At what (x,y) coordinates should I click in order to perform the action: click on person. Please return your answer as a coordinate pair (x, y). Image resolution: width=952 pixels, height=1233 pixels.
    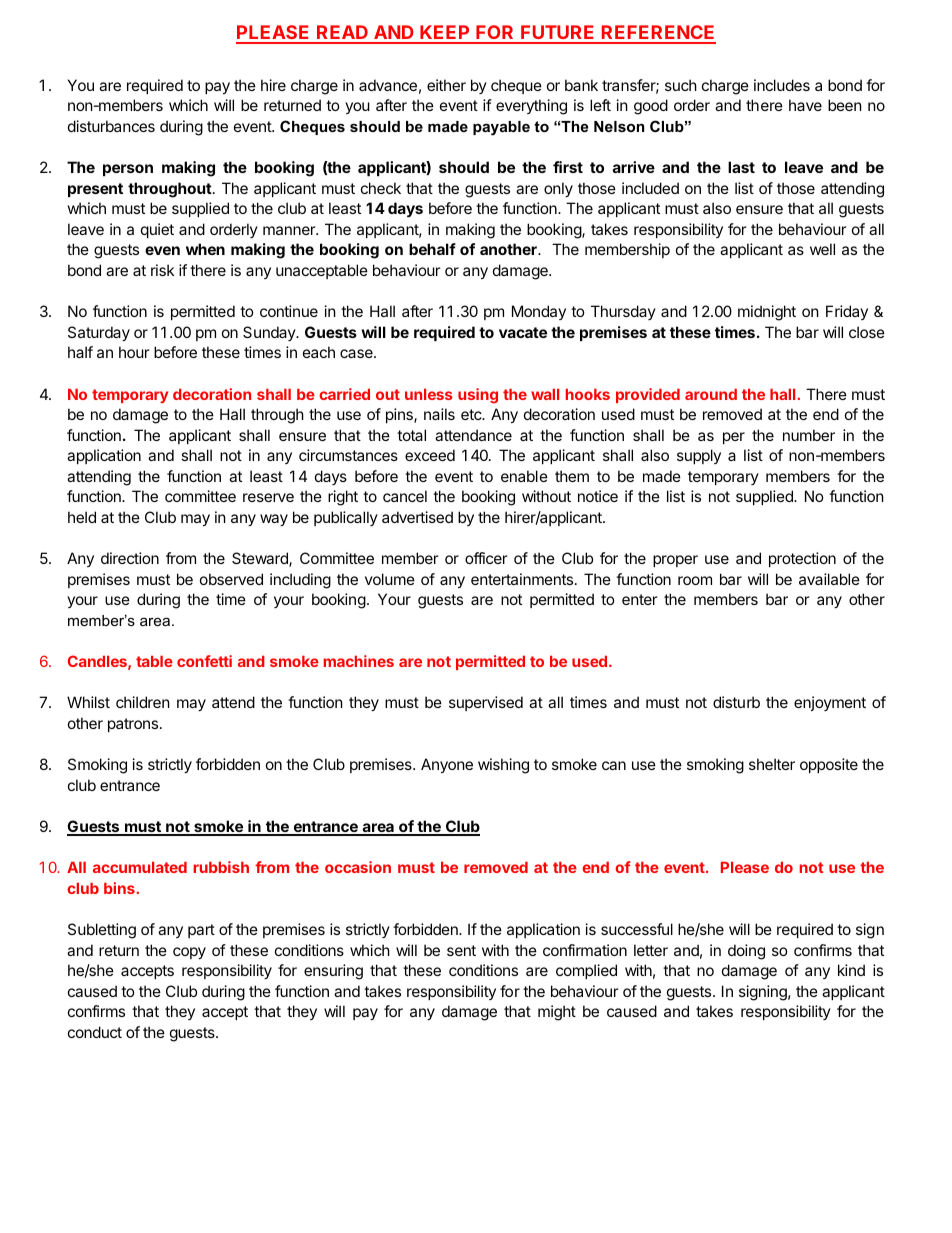
    Looking at the image, I should click on (128, 170).
